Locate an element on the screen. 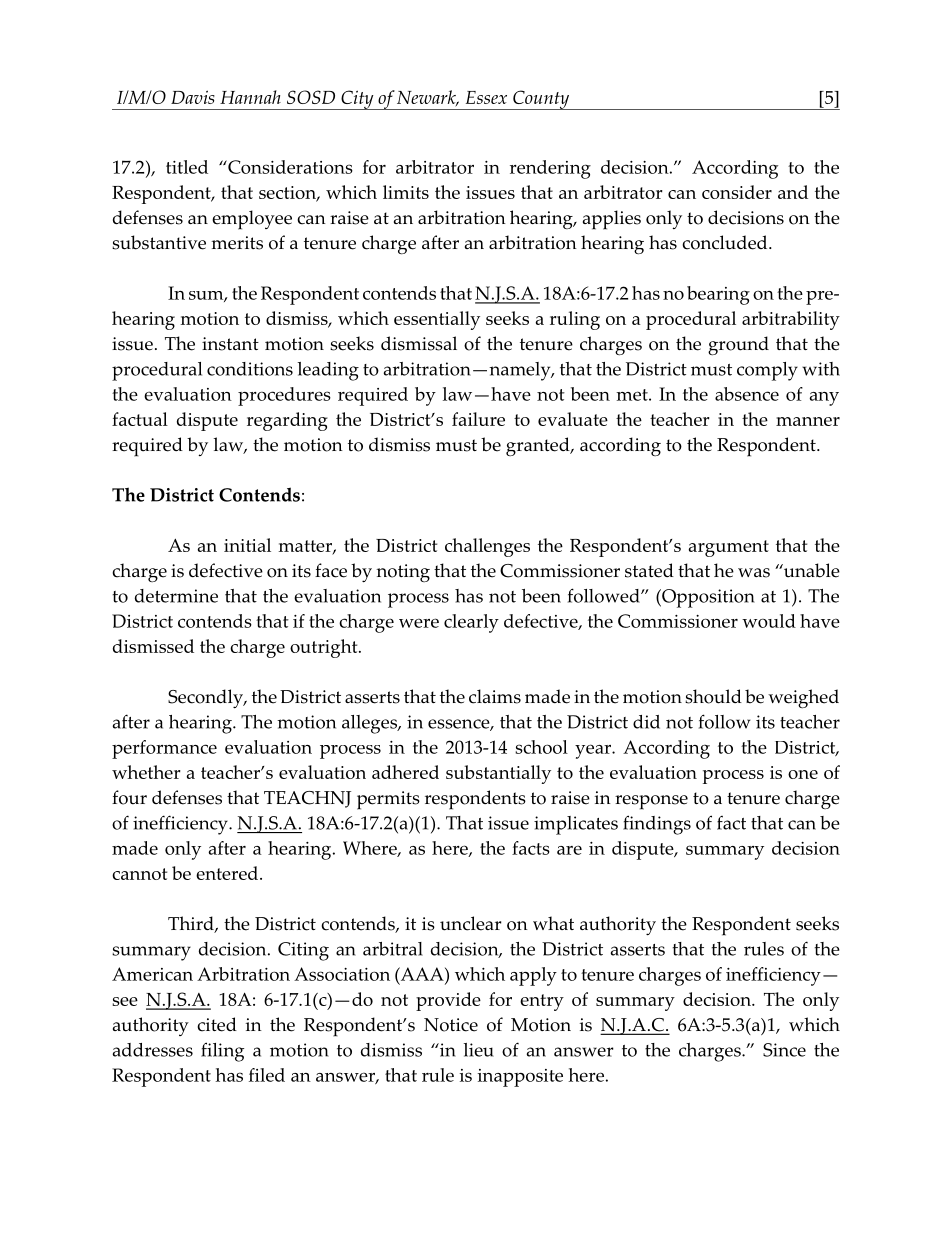 The width and height of the screenshot is (952, 1233). regarding is located at coordinates (287, 421).
